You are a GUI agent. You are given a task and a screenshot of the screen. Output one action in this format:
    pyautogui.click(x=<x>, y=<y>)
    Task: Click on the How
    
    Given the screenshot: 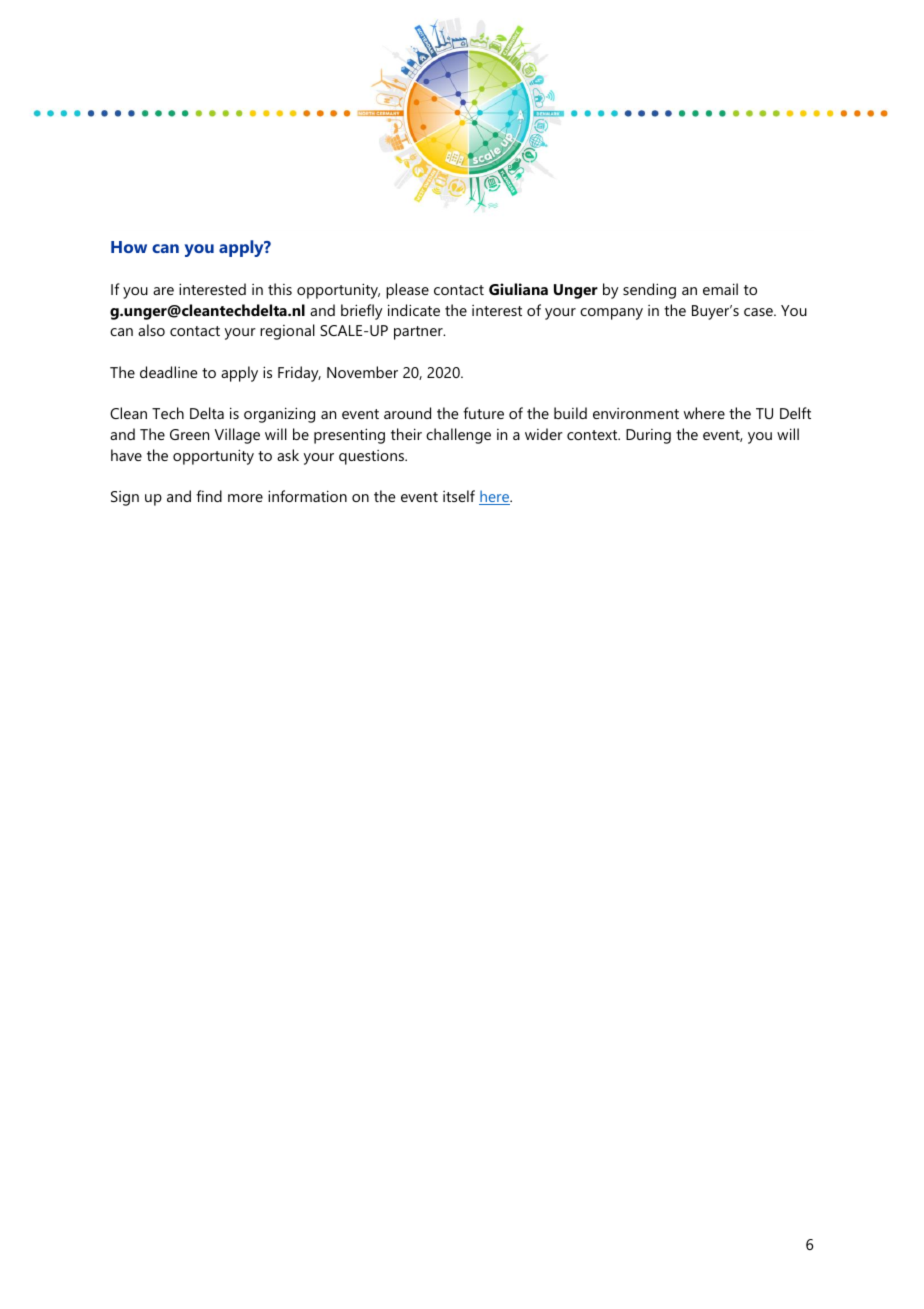 What is the action you would take?
    pyautogui.click(x=129, y=247)
